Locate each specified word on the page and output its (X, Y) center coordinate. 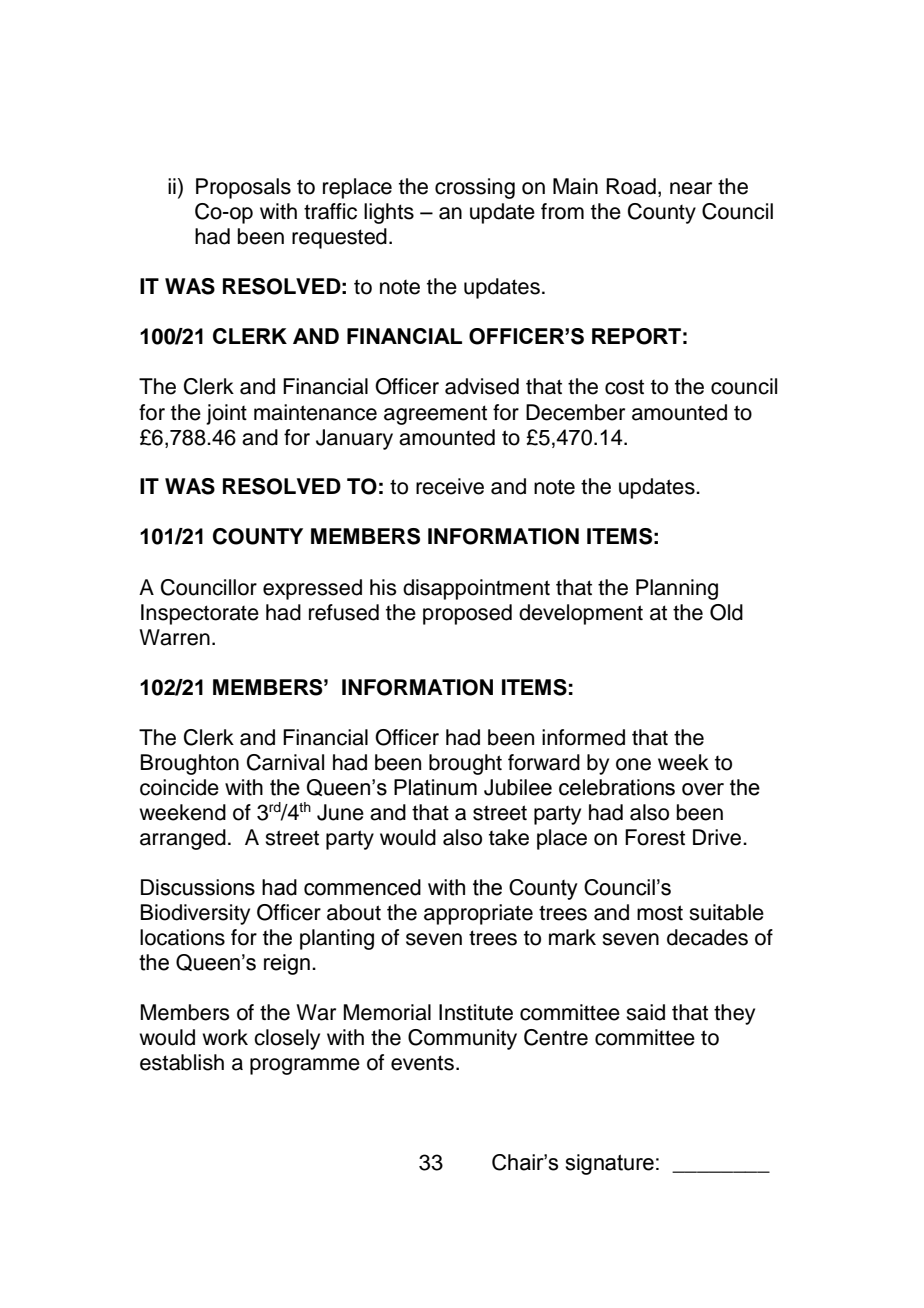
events (422, 1063)
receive (450, 486)
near (691, 188)
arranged (183, 839)
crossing (475, 188)
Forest (655, 837)
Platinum (435, 787)
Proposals (243, 188)
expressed (312, 589)
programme (305, 1066)
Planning (677, 589)
